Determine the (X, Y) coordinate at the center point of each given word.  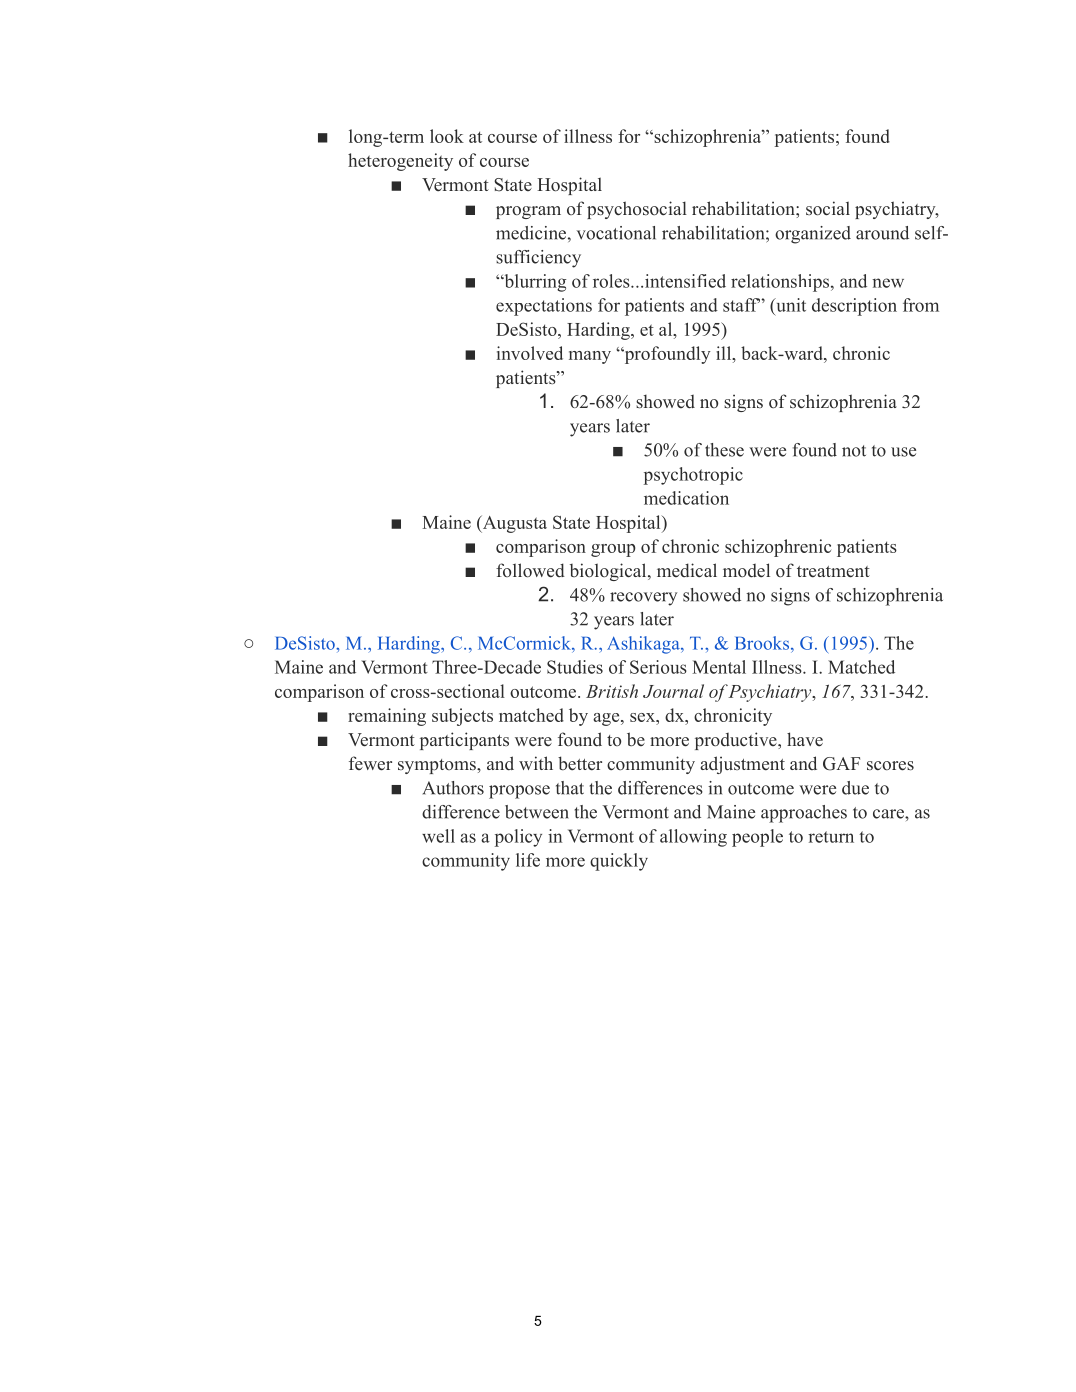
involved (530, 353)
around (882, 233)
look (447, 136)
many (590, 357)
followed (530, 570)
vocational (616, 233)
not (854, 451)
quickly (619, 862)
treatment (833, 572)
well (438, 836)
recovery (643, 599)
